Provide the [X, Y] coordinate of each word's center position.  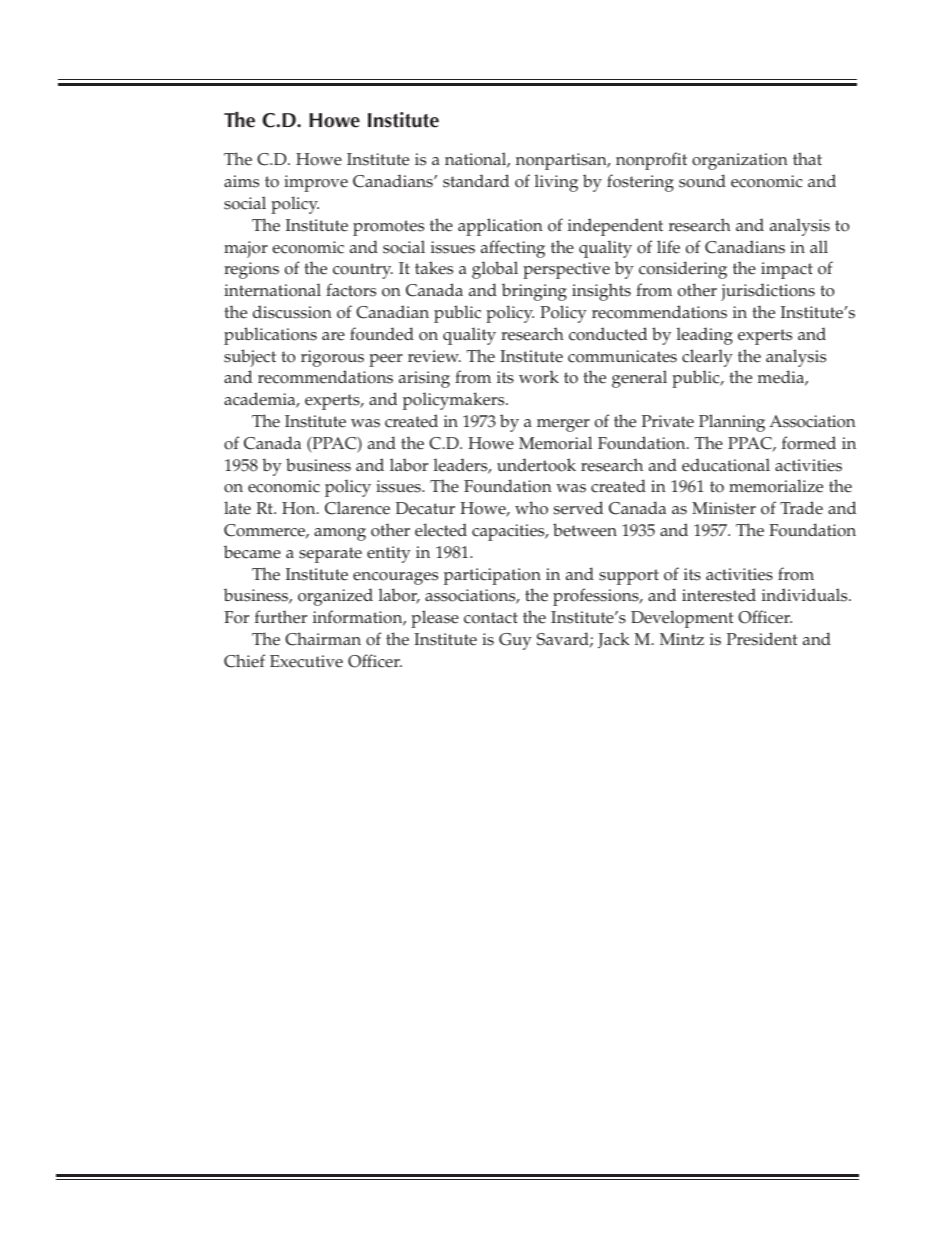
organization [740, 161]
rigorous [332, 358]
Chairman [323, 639]
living [556, 183]
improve [316, 183]
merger [563, 425]
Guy [515, 641]
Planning [732, 423]
